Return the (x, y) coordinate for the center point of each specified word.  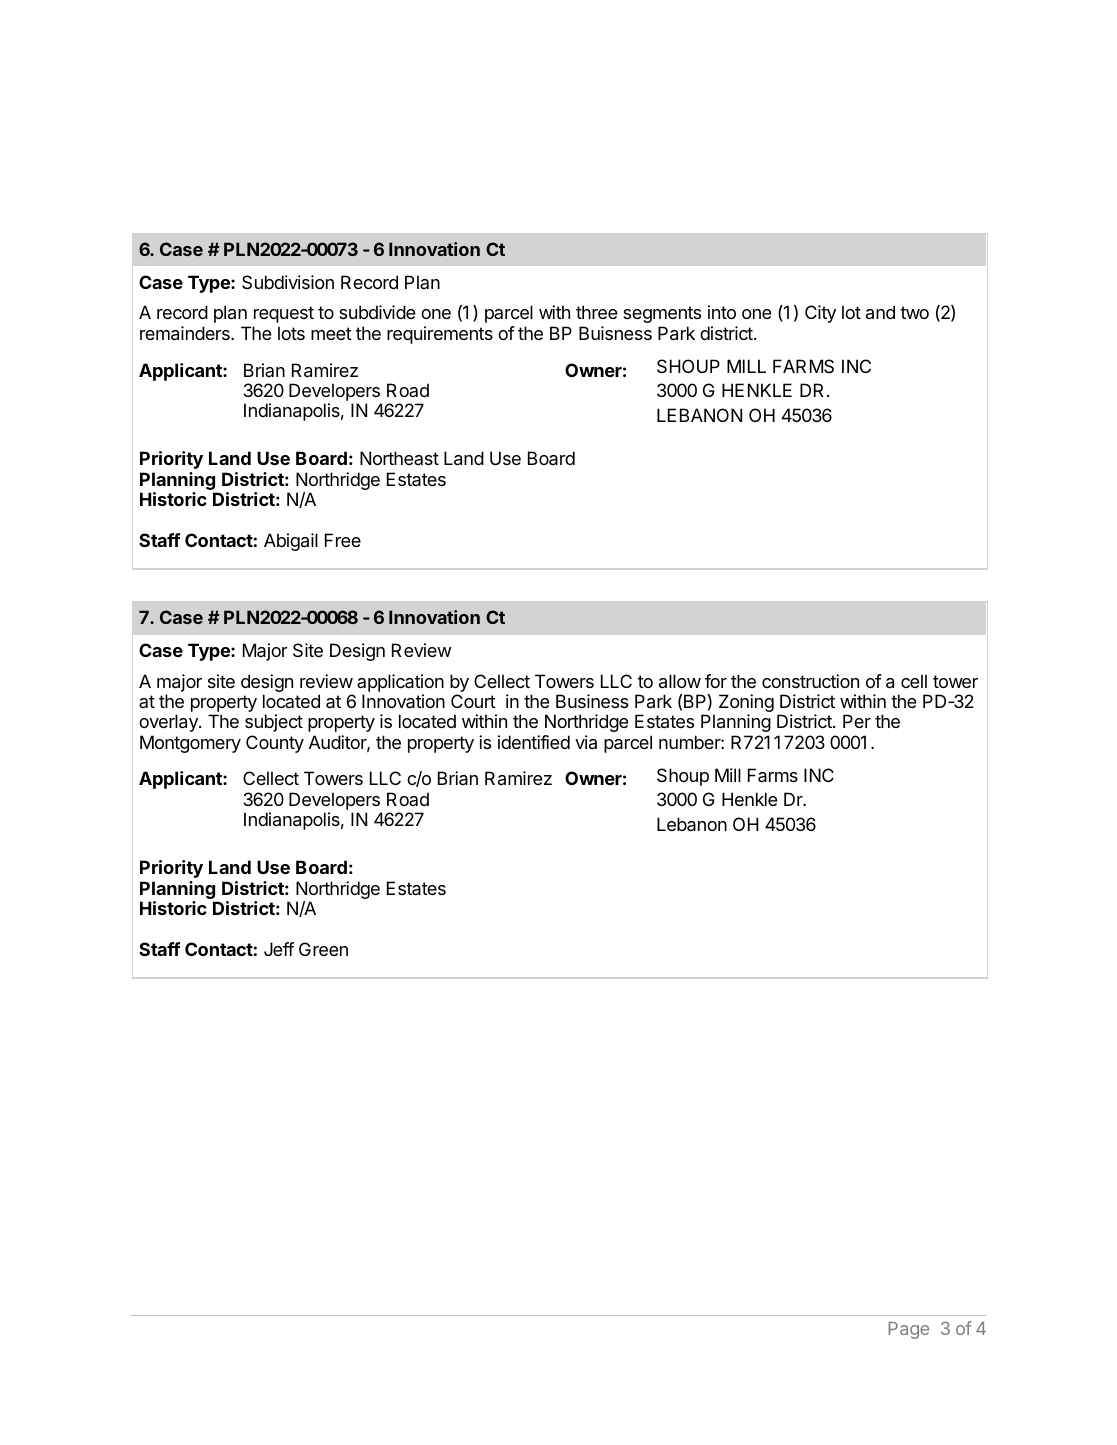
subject (274, 723)
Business (592, 701)
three (596, 312)
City (820, 314)
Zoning (746, 704)
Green (323, 949)
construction (810, 681)
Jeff (279, 949)
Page (908, 1330)
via (586, 742)
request (284, 314)
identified (534, 742)
